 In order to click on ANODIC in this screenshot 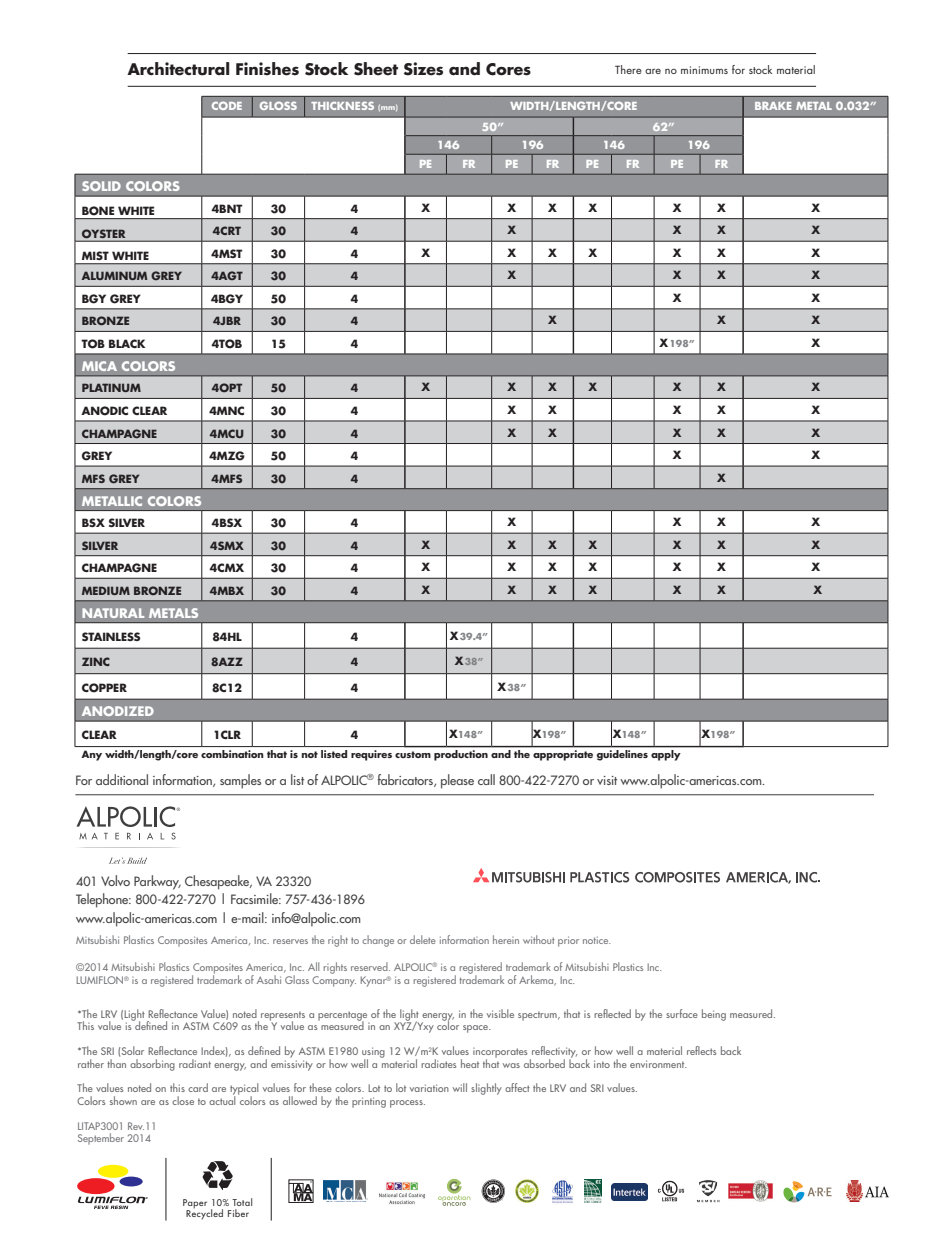, I will do `click(104, 411)`.
